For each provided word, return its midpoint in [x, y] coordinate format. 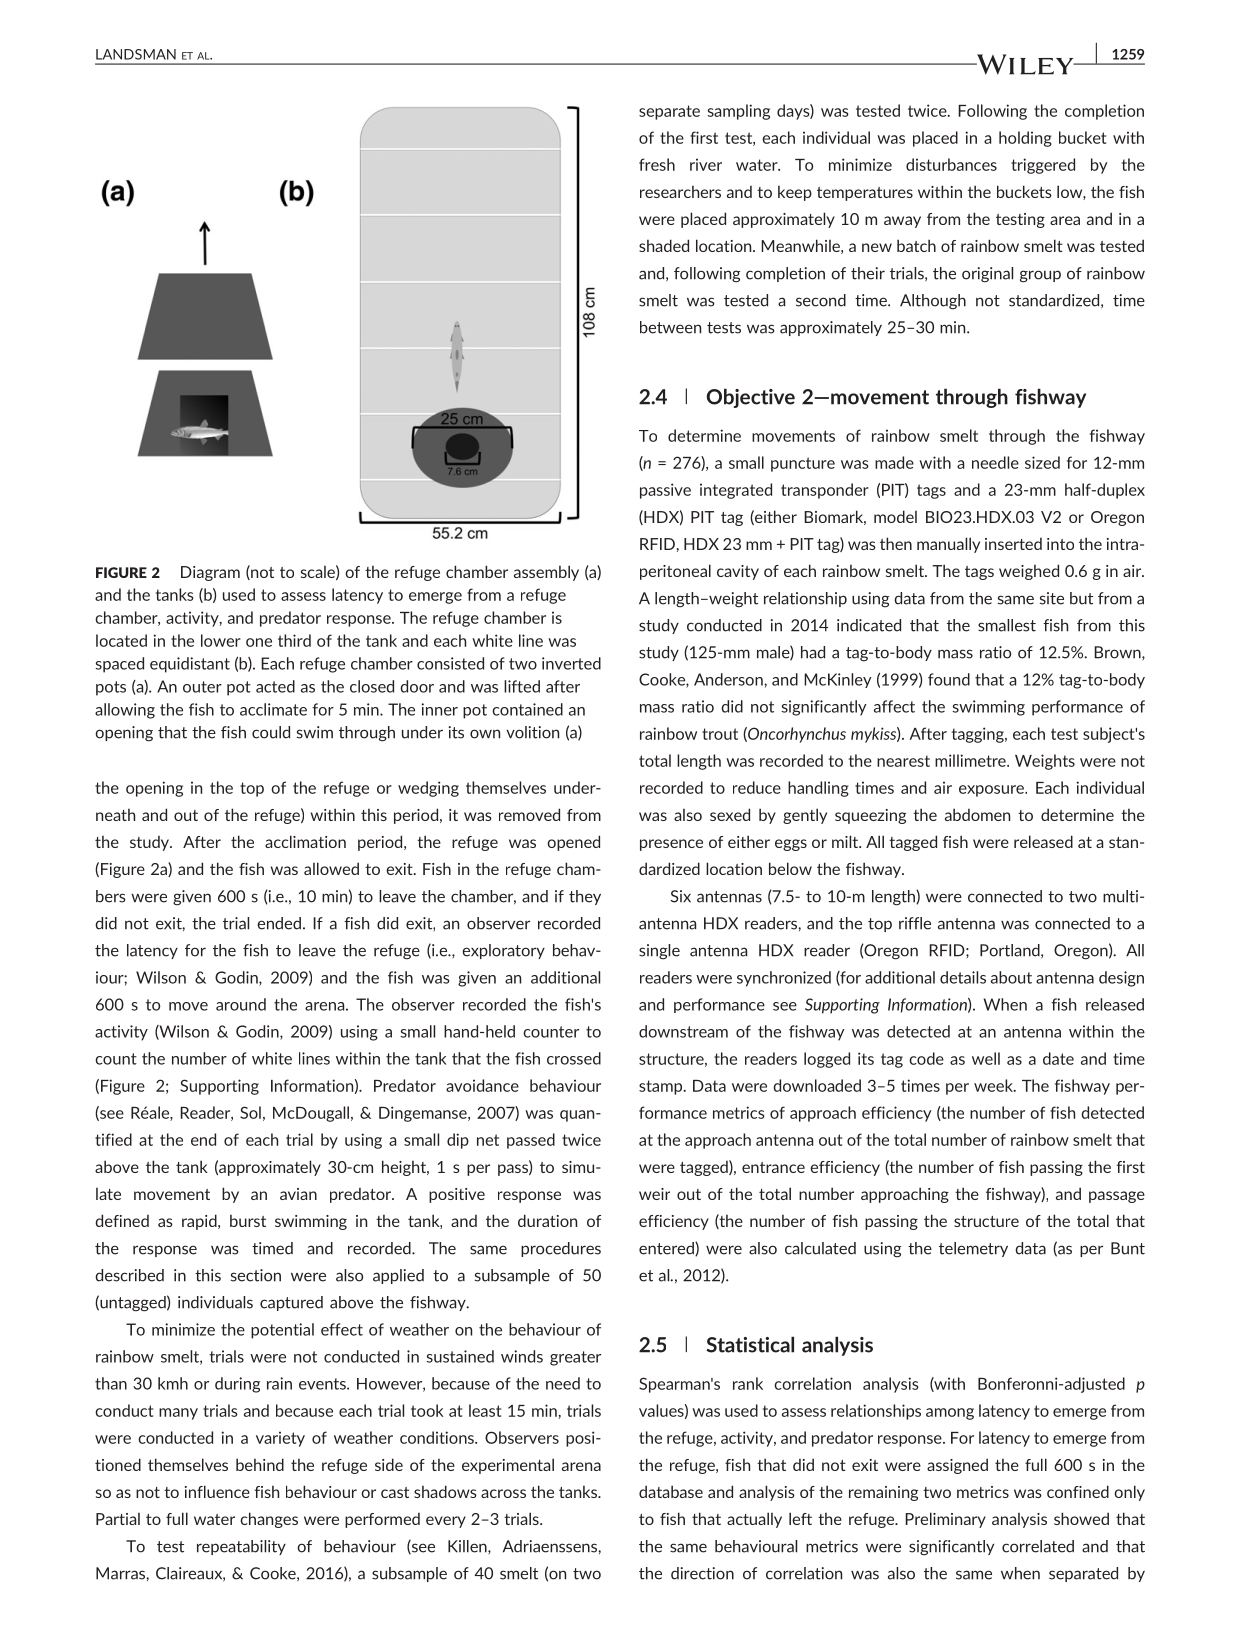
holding [1025, 139]
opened [573, 843]
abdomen [977, 814]
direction [702, 1573]
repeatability [241, 1547]
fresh [657, 164]
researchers [680, 191]
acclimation [305, 841]
